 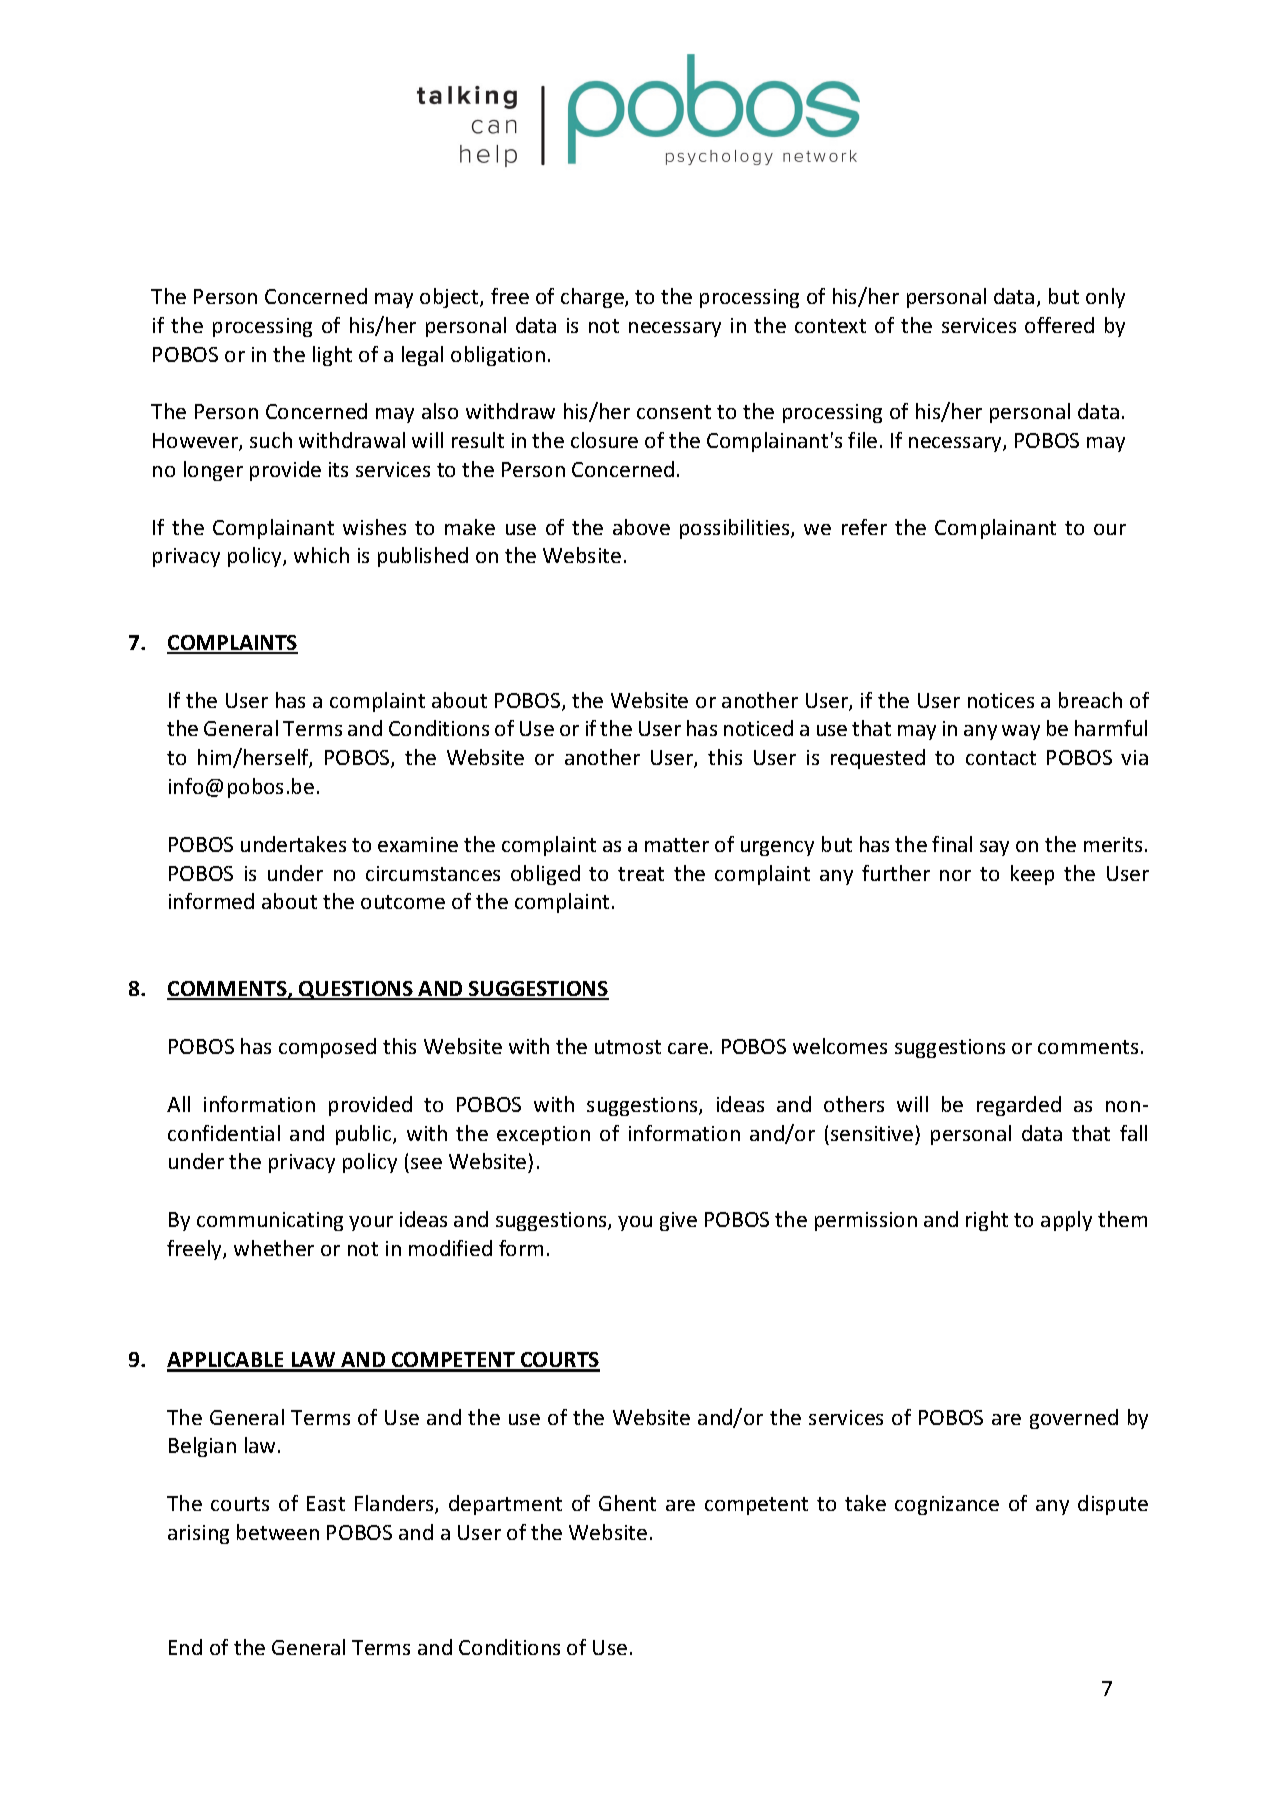 I want to click on Ghent, so click(x=627, y=1503).
